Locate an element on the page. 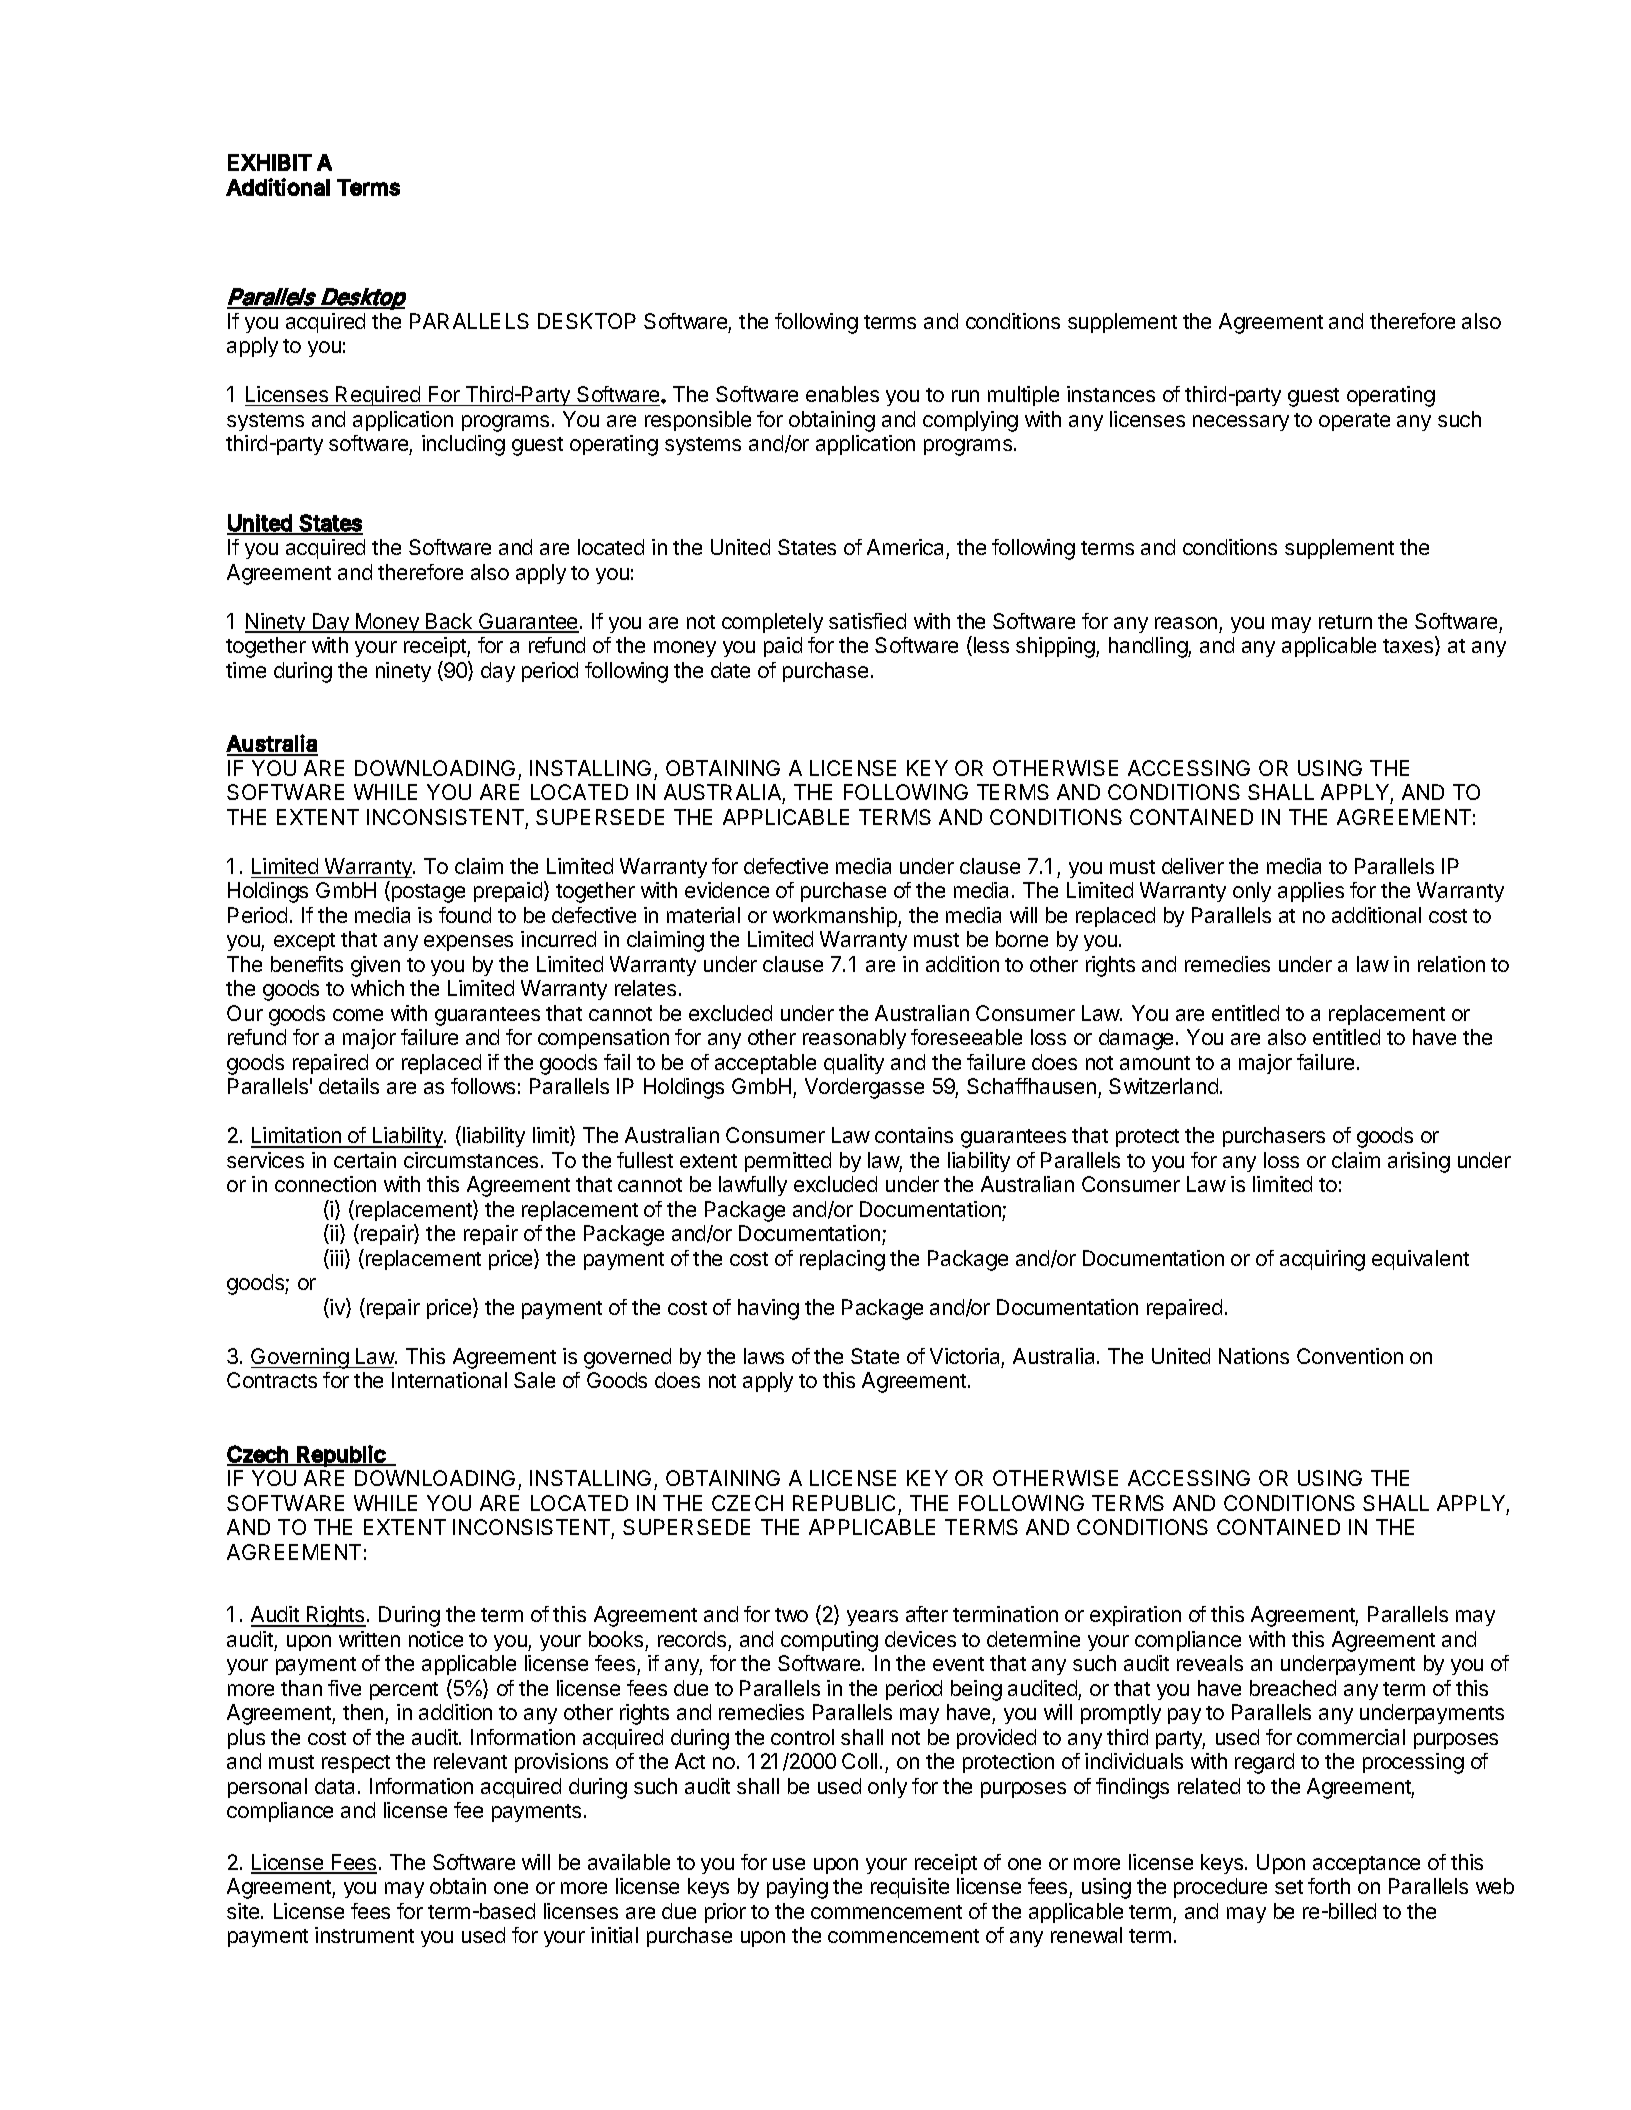 This page has height=2110, width=1631. forth is located at coordinates (1329, 1886).
